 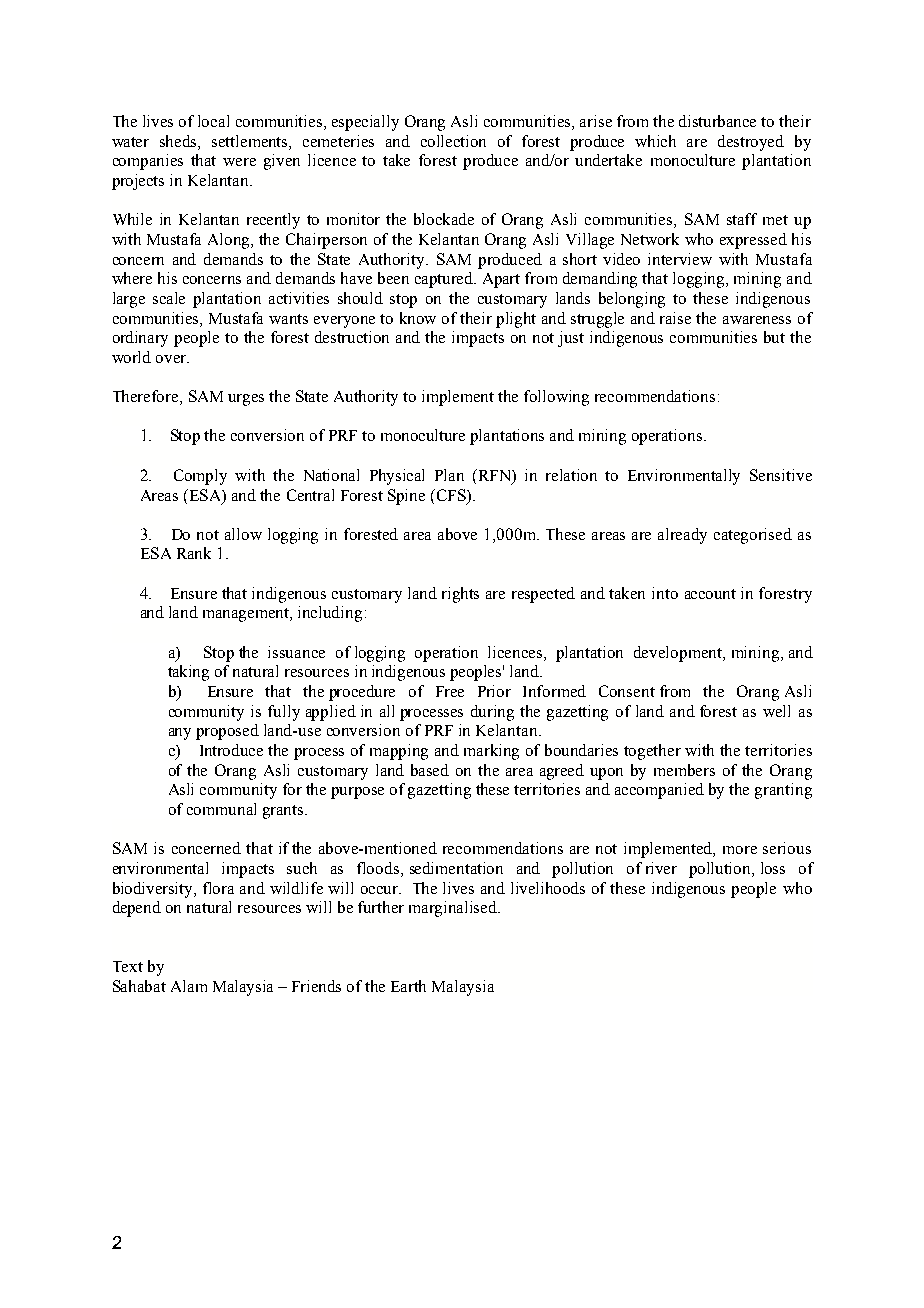 What do you see at coordinates (460, 595) in the page?
I see `rights` at bounding box center [460, 595].
